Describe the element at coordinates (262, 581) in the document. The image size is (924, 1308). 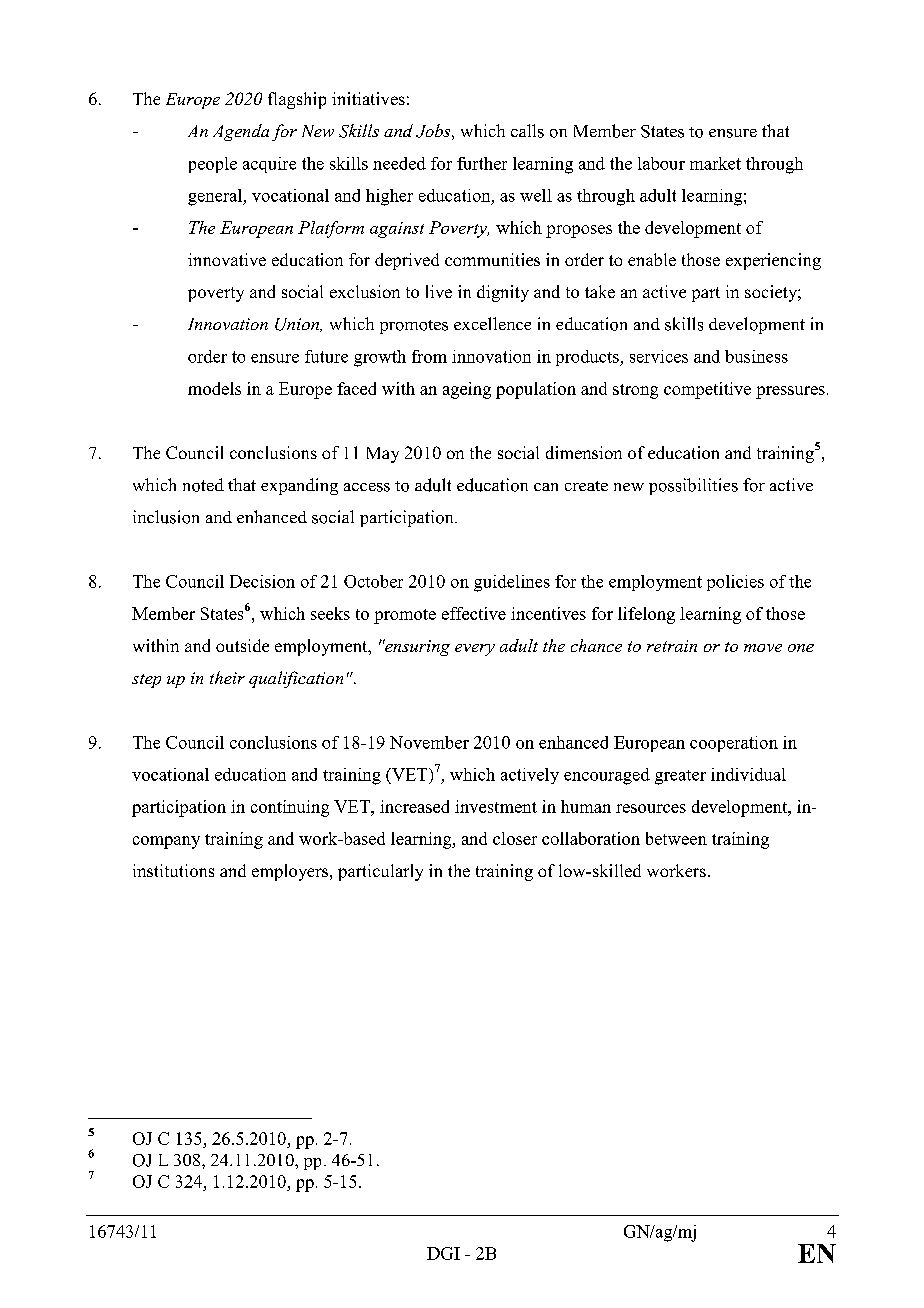
I see `Decision` at that location.
